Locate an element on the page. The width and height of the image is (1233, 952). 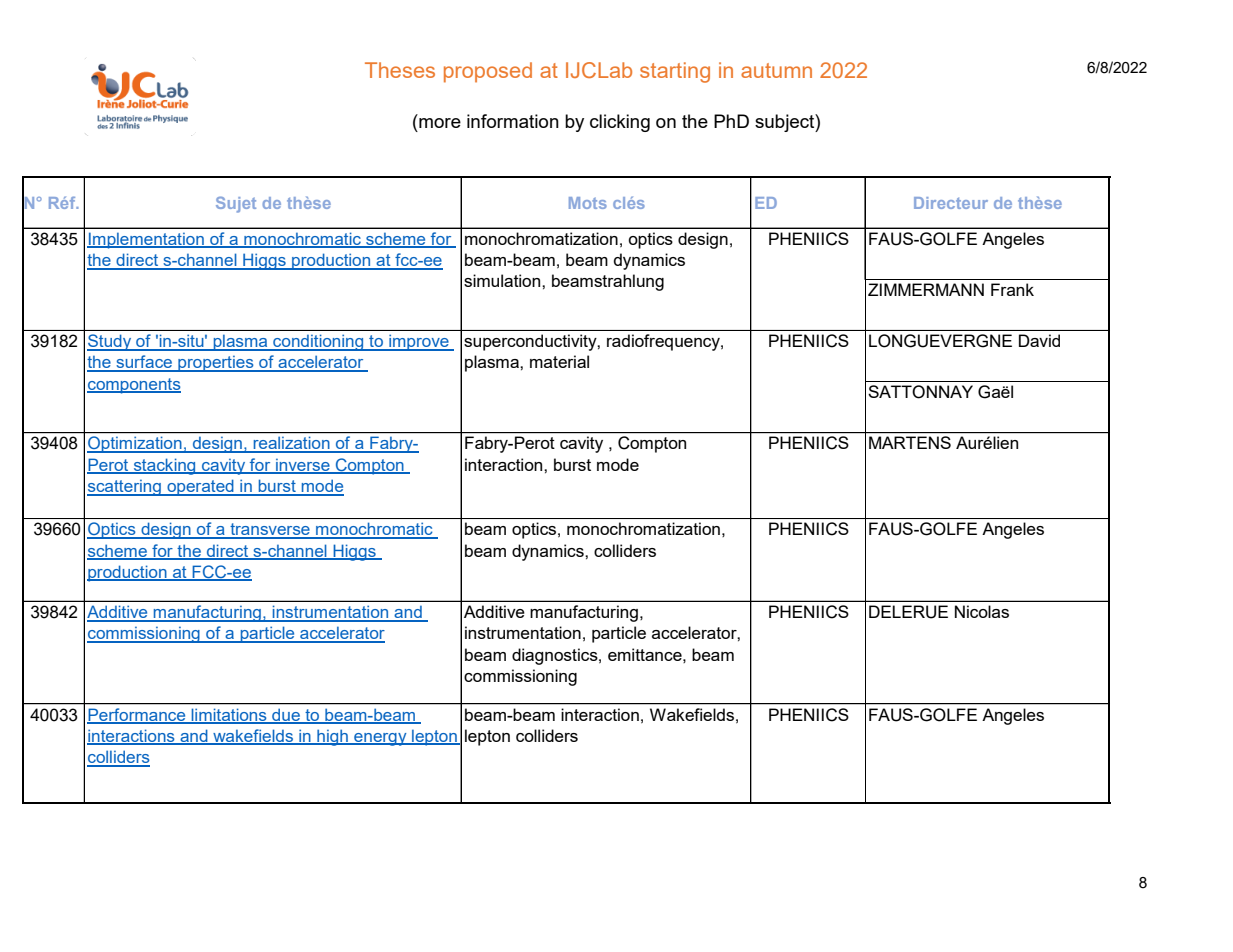
components is located at coordinates (134, 386).
